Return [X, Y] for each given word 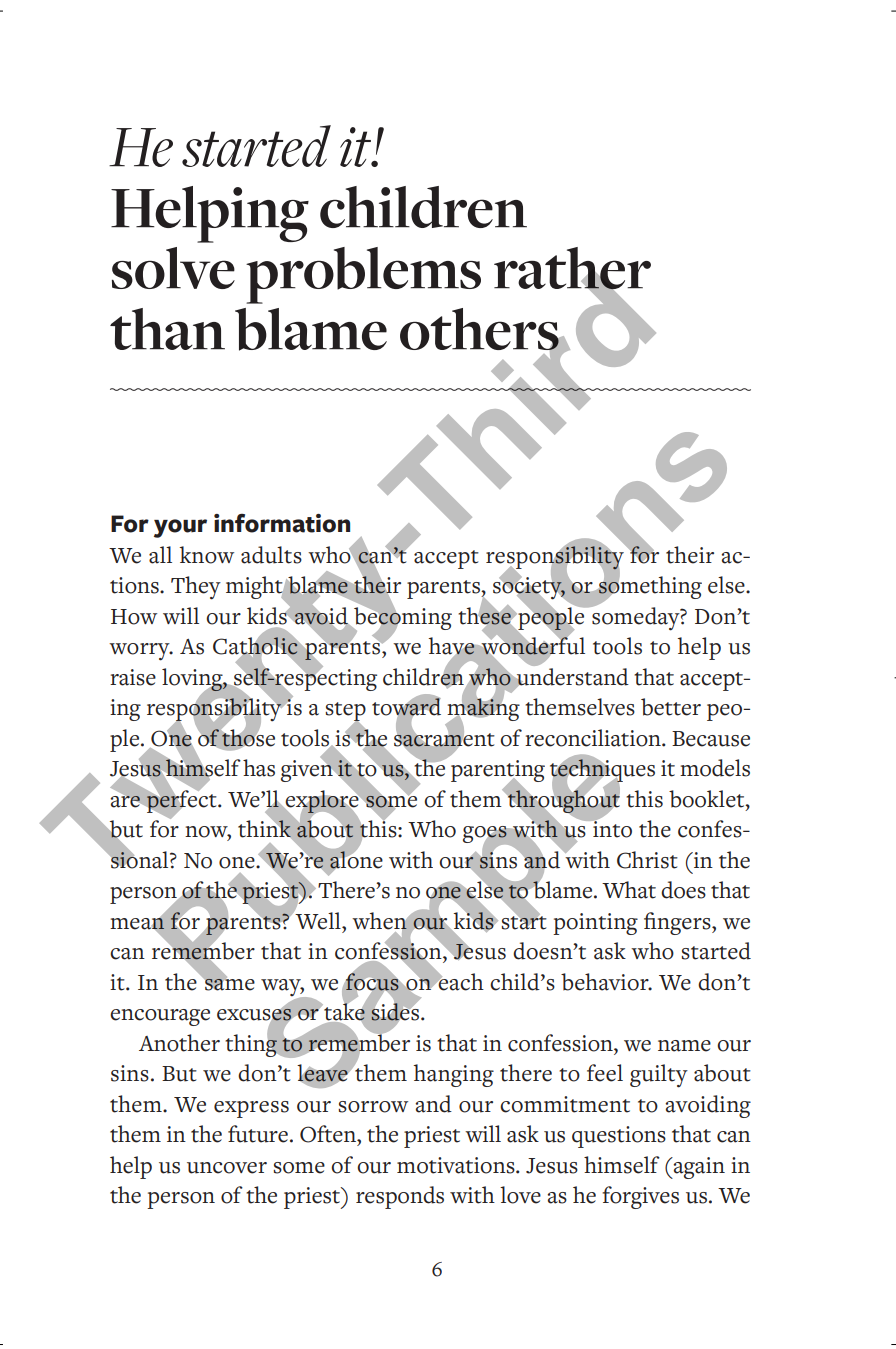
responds [400, 1197]
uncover [227, 1168]
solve [173, 268]
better [671, 707]
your [180, 528]
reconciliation [594, 738]
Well [318, 920]
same [229, 983]
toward [406, 707]
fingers [678, 923]
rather [572, 269]
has [259, 768]
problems [363, 275]
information [282, 523]
